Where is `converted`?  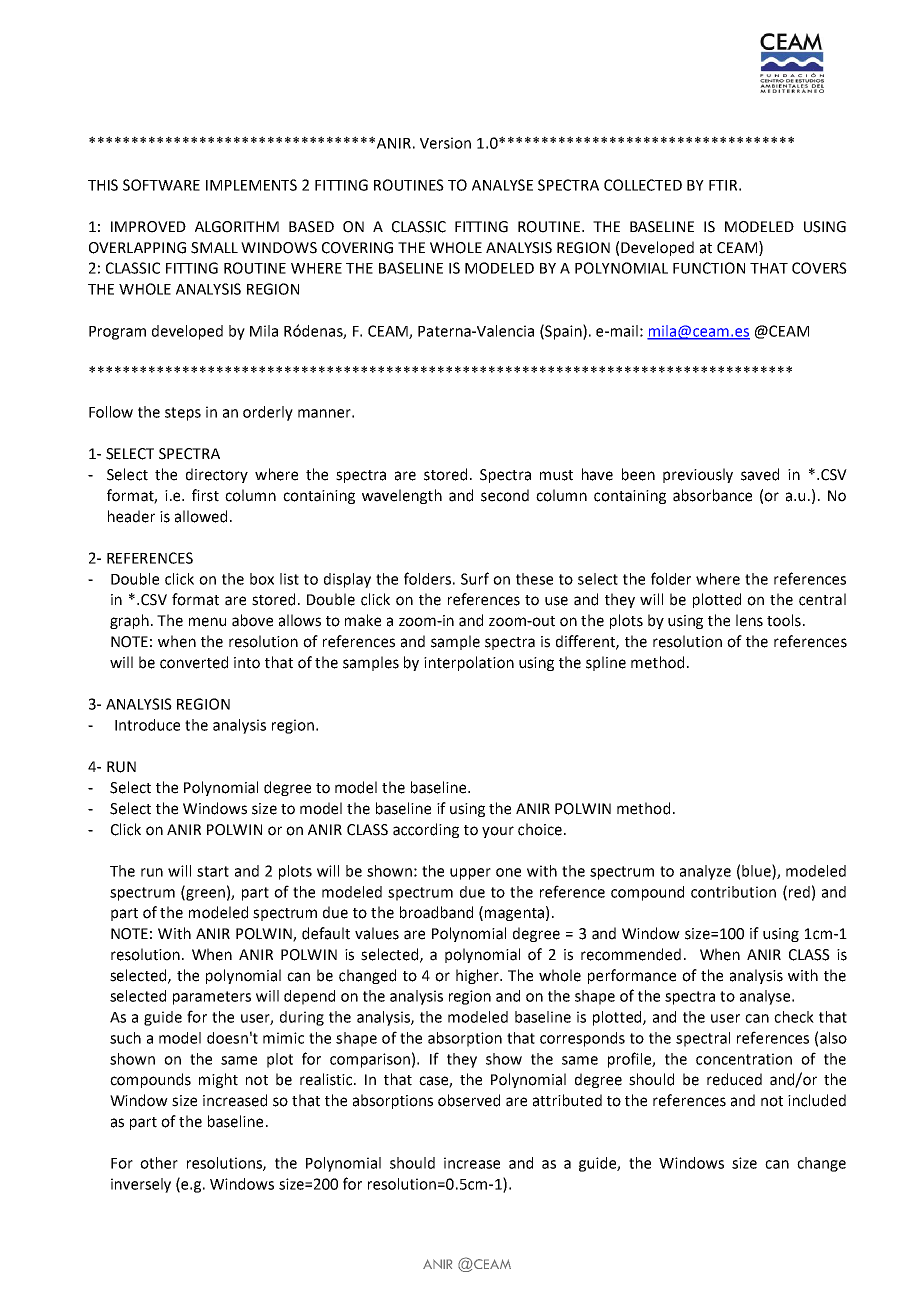 converted is located at coordinates (194, 662).
